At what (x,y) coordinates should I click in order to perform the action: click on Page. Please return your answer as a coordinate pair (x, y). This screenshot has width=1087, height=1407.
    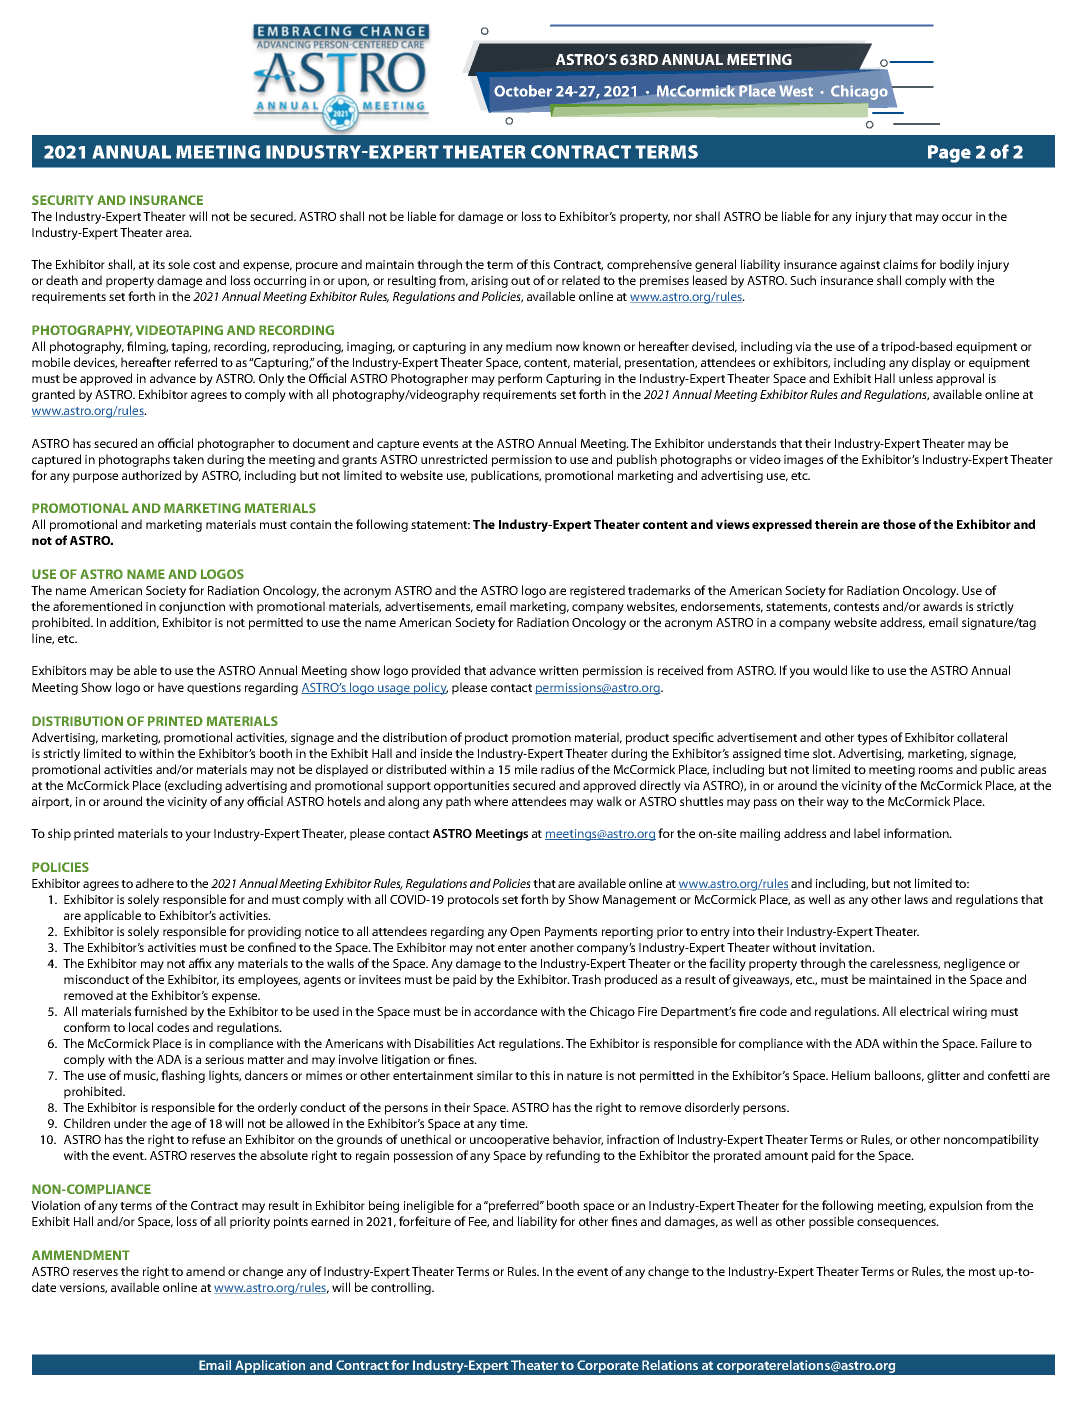
    Looking at the image, I should click on (949, 154).
